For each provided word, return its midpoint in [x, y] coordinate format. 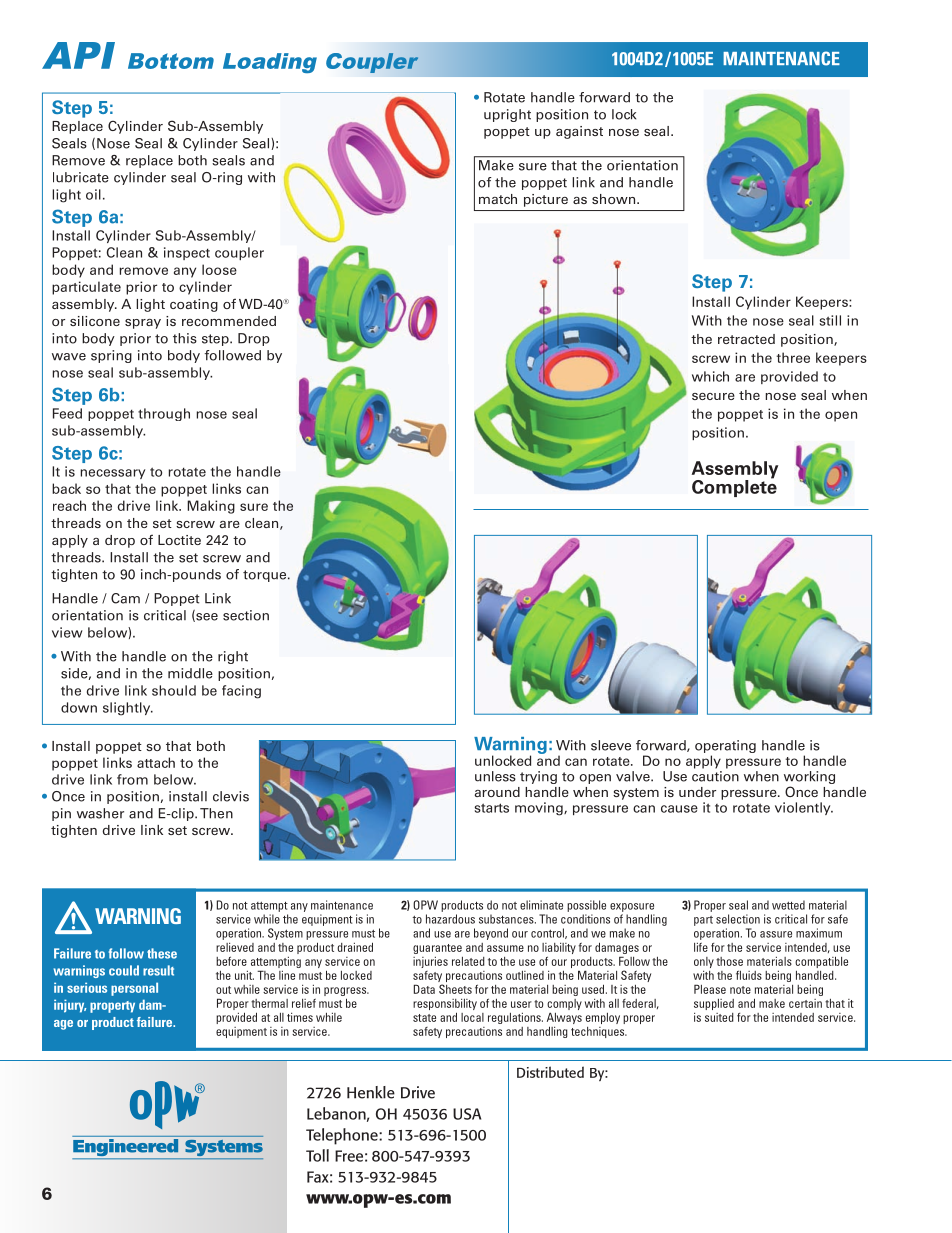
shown [613, 199]
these [162, 953]
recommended [229, 321]
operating [725, 746]
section [246, 615]
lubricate [81, 177]
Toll [317, 1155]
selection [738, 919]
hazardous [450, 919]
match [498, 199]
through [164, 414]
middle [190, 673]
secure [713, 396]
